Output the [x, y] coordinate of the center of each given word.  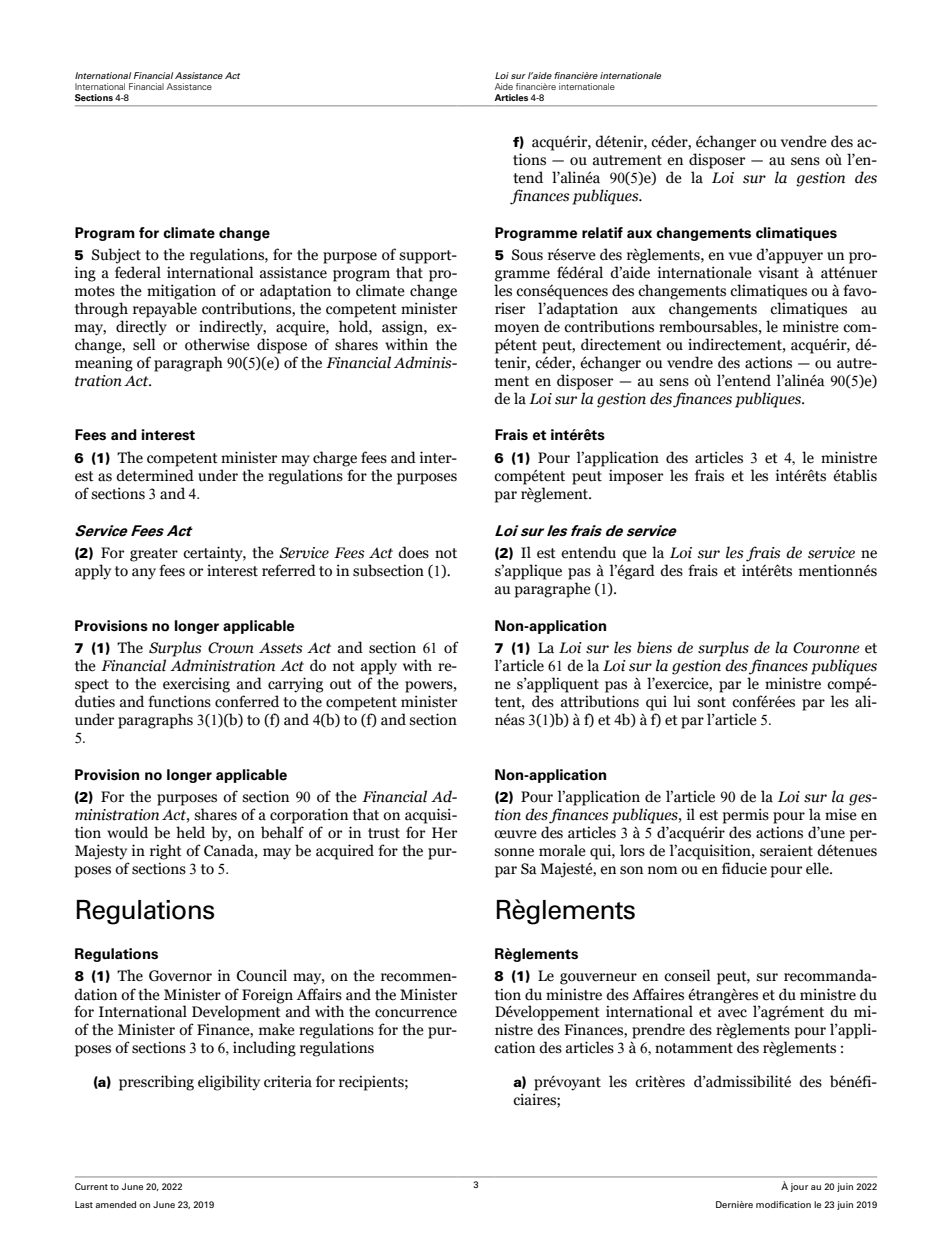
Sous [527, 255]
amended [115, 1204]
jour [799, 1187]
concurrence [416, 1013]
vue [740, 256]
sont [711, 702]
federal [138, 272]
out [341, 684]
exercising [196, 685]
